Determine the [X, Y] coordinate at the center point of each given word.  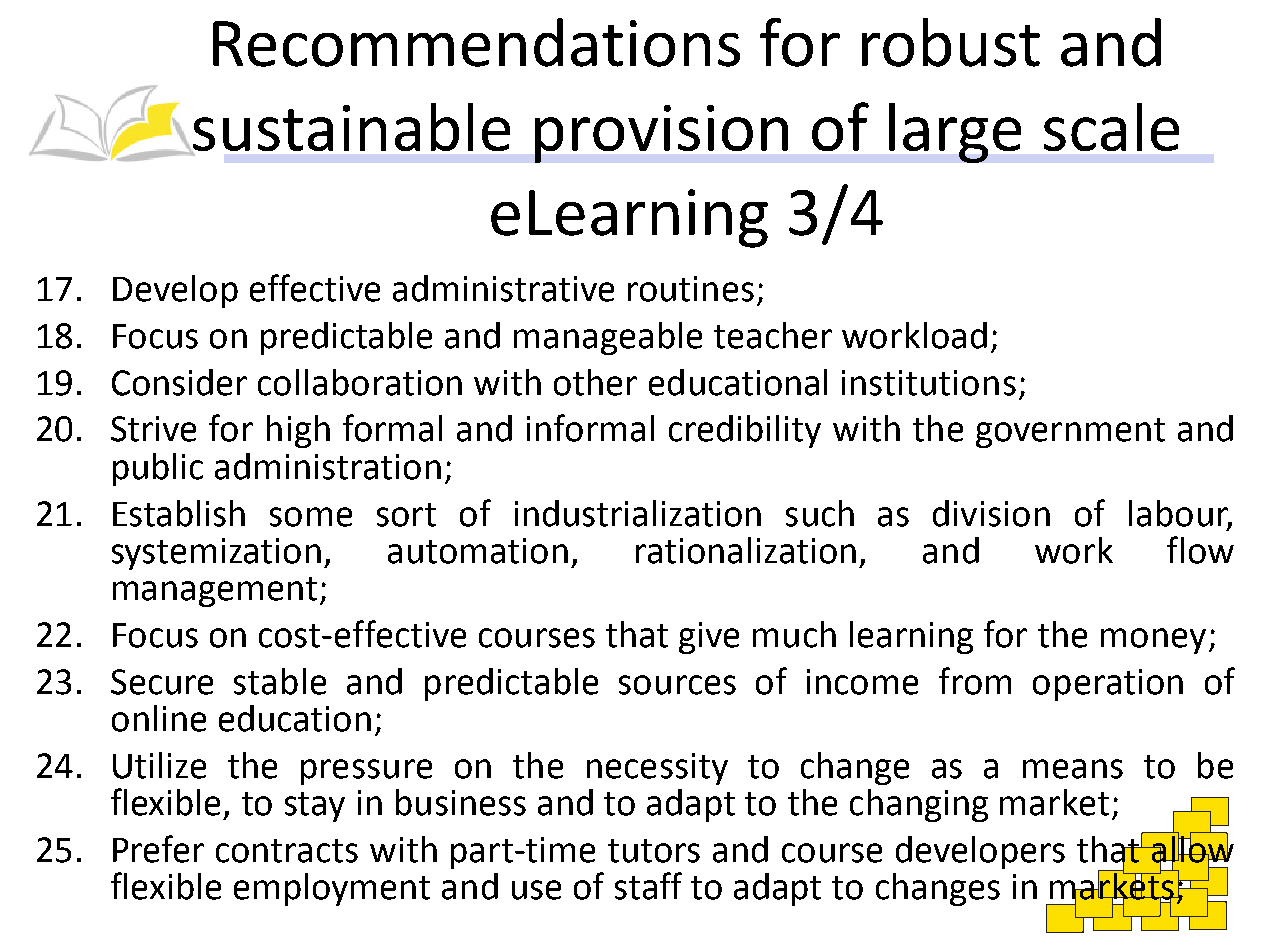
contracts [287, 851]
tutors [654, 851]
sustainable [350, 128]
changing [919, 805]
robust [951, 42]
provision [661, 134]
